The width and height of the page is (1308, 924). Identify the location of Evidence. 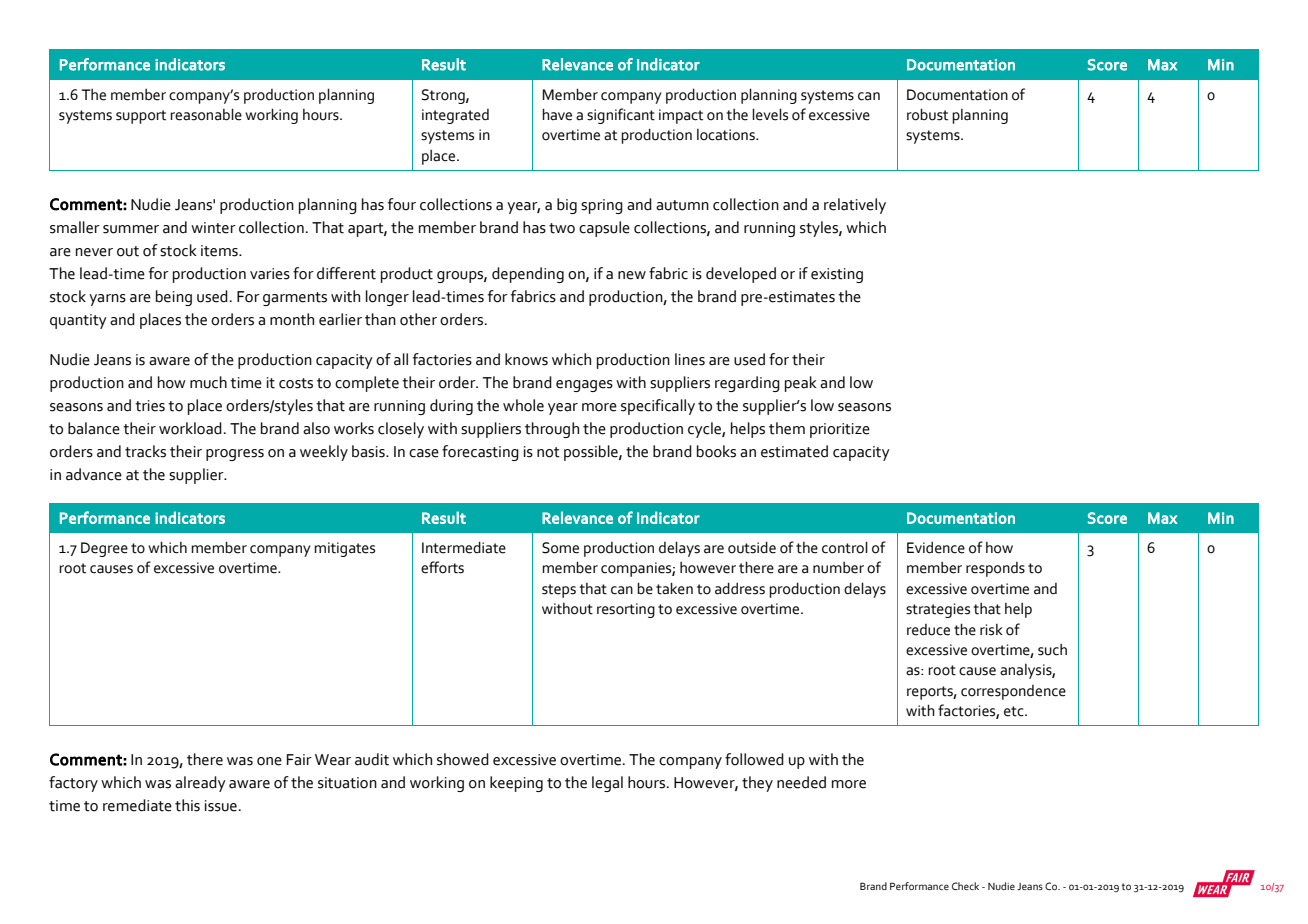
(936, 547).
